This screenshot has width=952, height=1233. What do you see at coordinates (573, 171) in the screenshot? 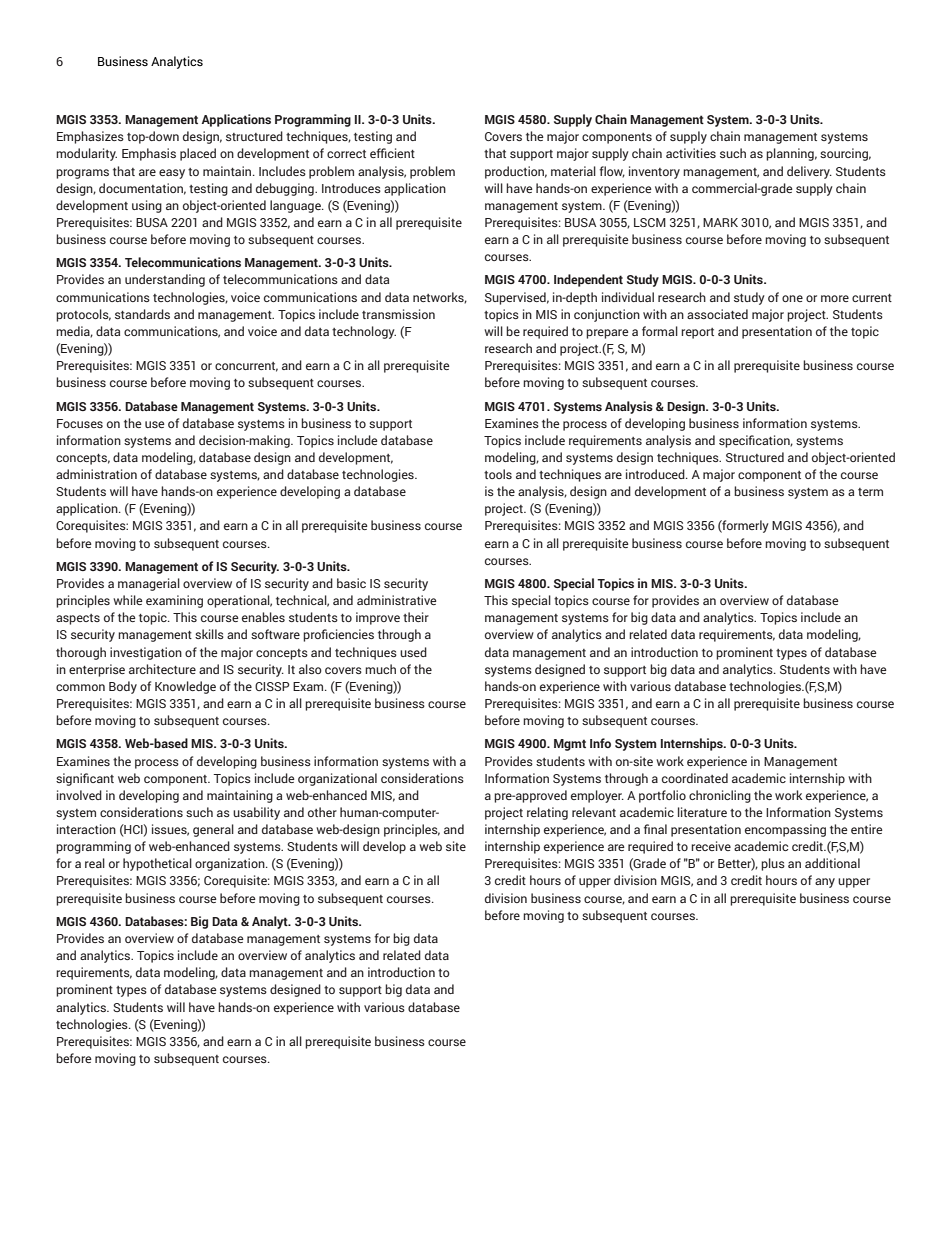
I see `material` at bounding box center [573, 171].
